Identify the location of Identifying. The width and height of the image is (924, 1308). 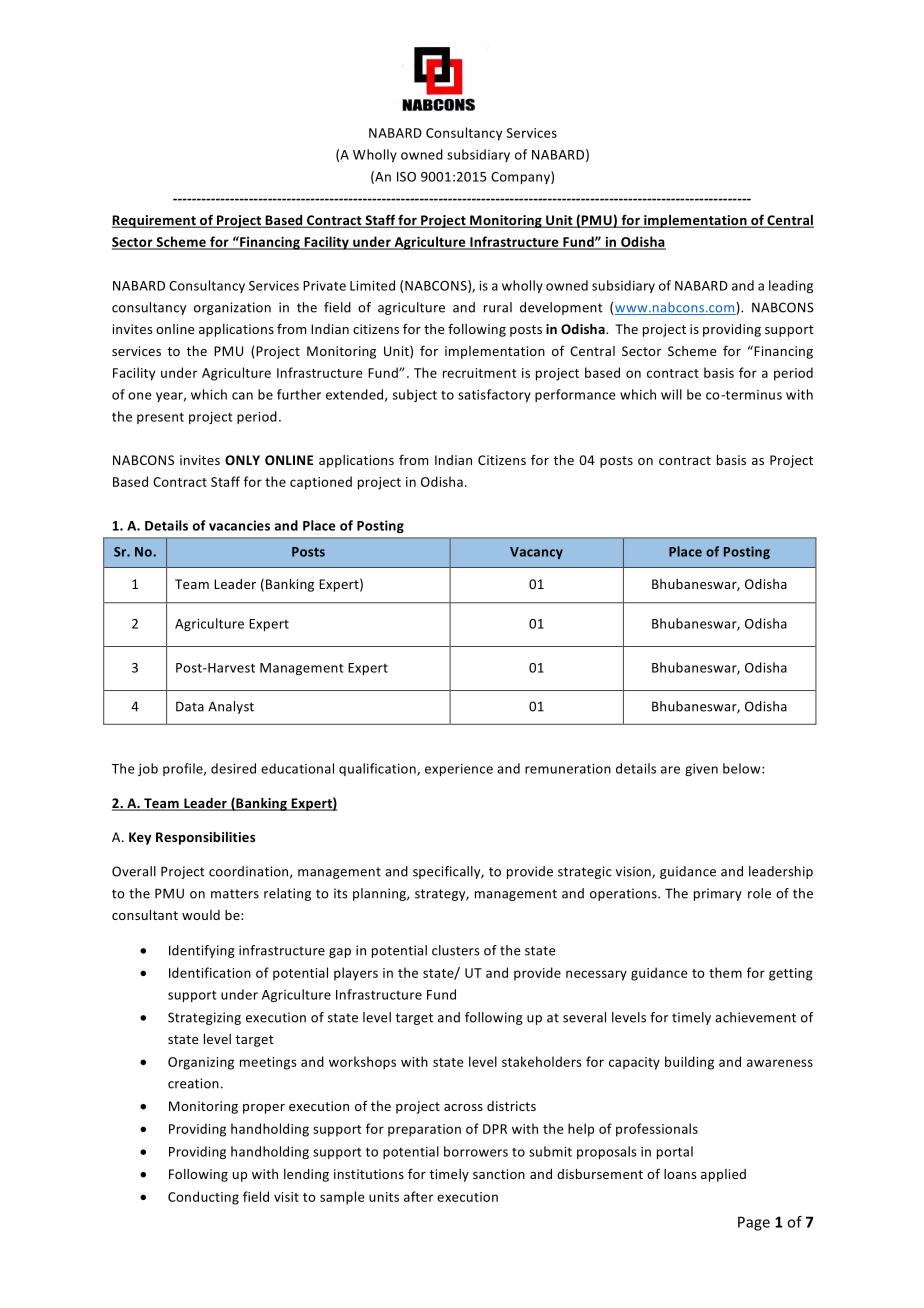
(202, 951).
